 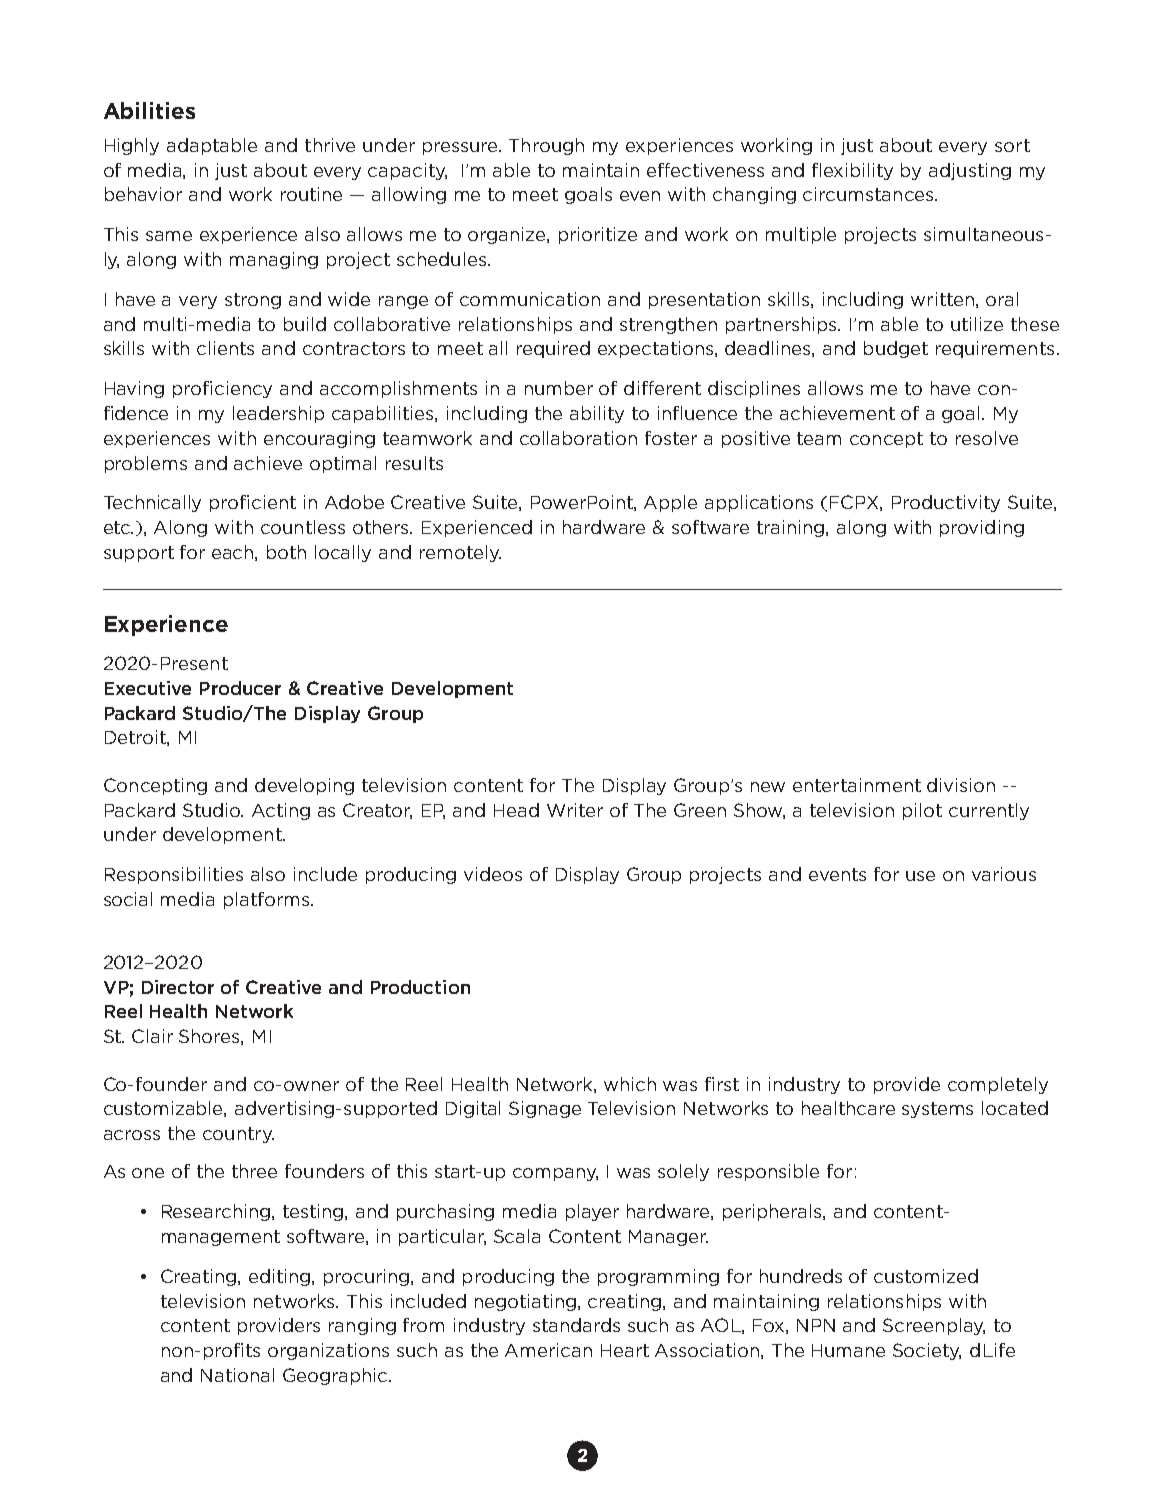 I want to click on National, so click(x=237, y=1375).
